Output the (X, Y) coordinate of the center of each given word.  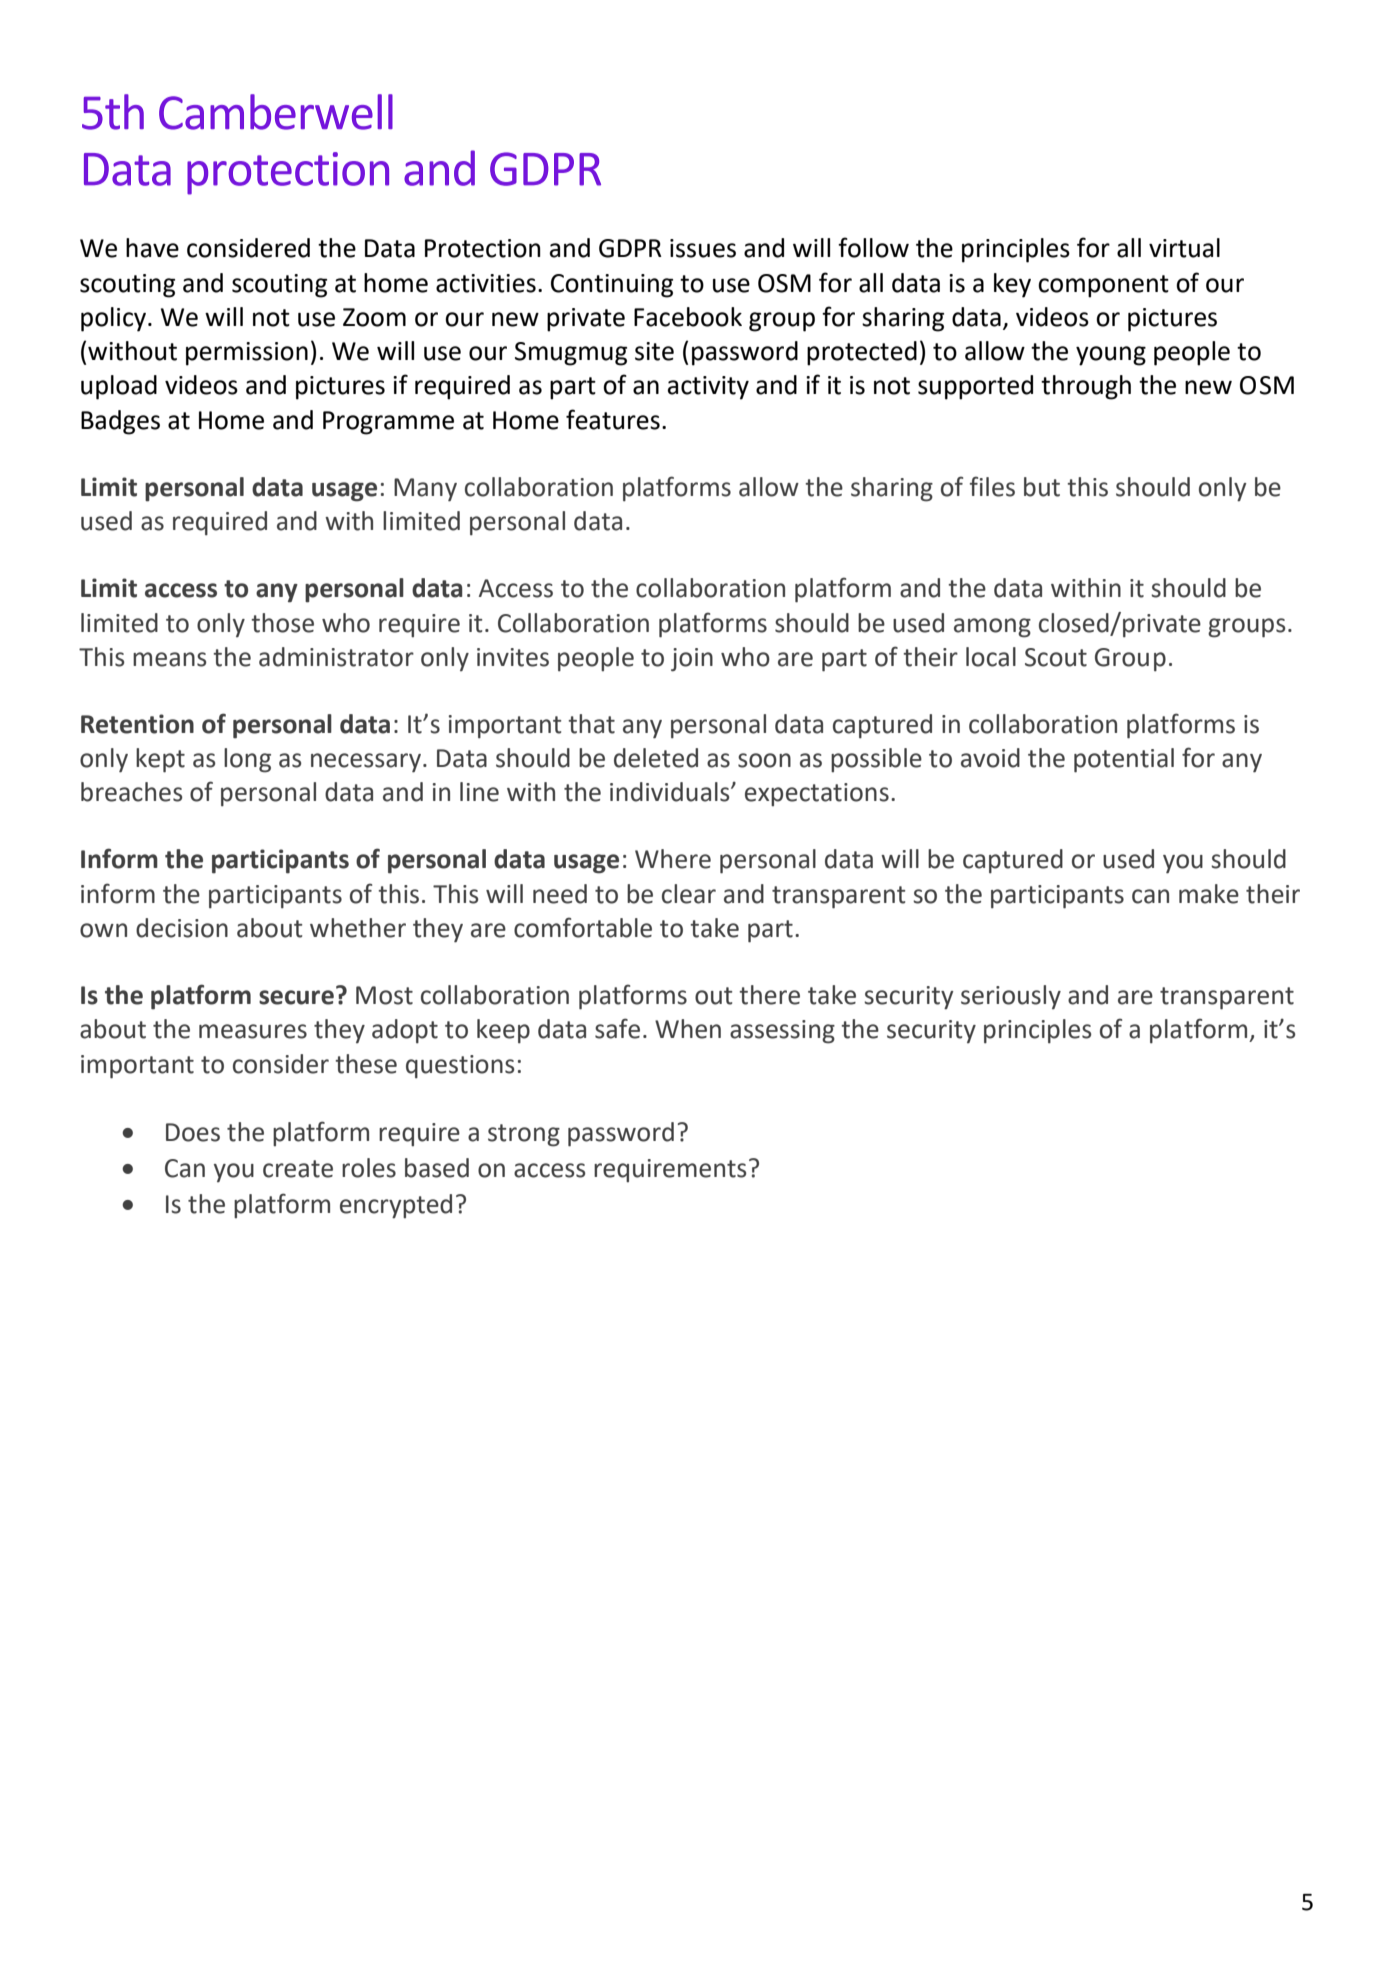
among (992, 628)
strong (524, 1135)
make (1209, 894)
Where (673, 859)
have (152, 248)
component (1103, 286)
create (298, 1169)
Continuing (612, 286)
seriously (1011, 997)
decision (182, 928)
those (282, 623)
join (692, 660)
